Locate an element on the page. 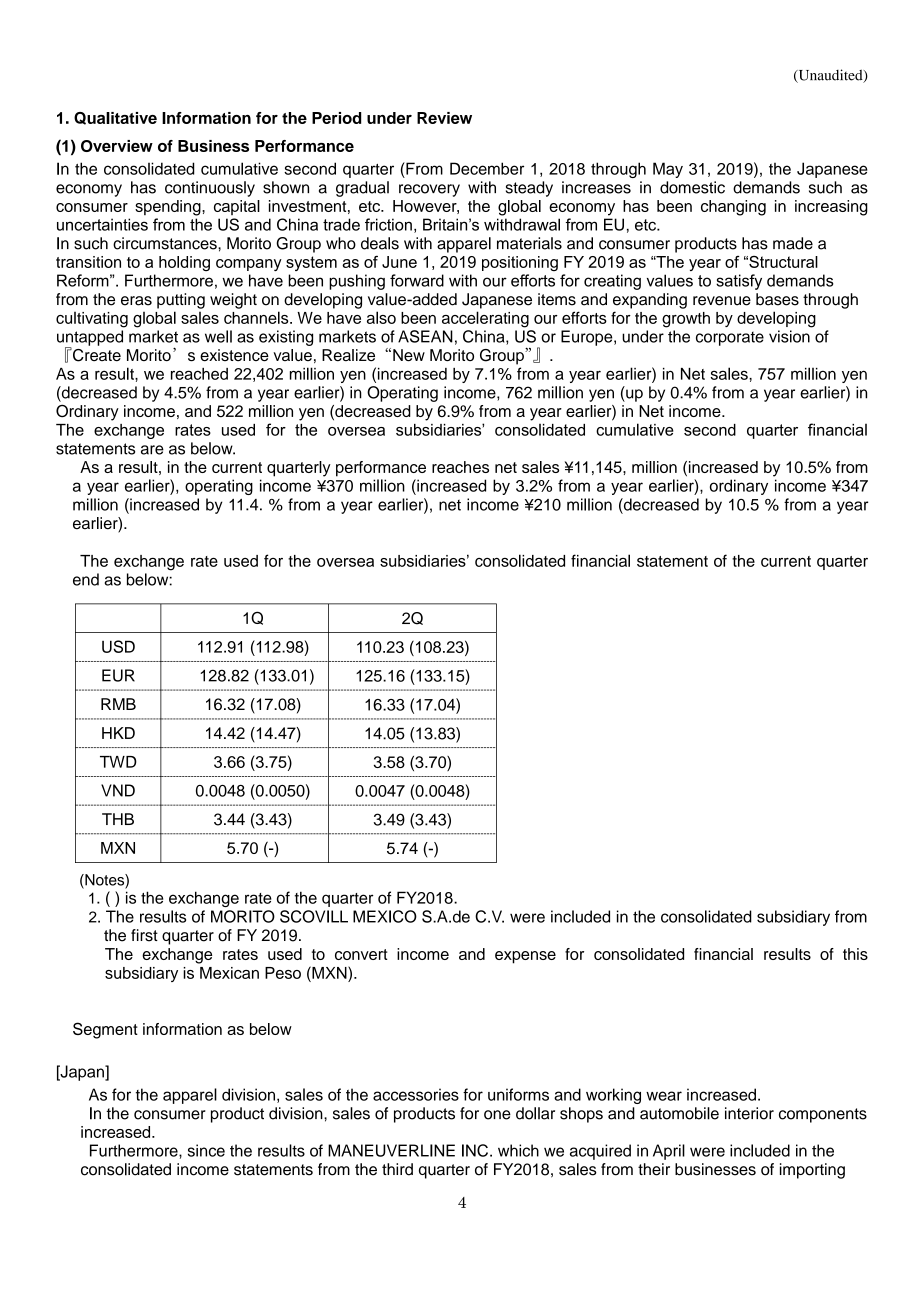  December is located at coordinates (487, 168).
